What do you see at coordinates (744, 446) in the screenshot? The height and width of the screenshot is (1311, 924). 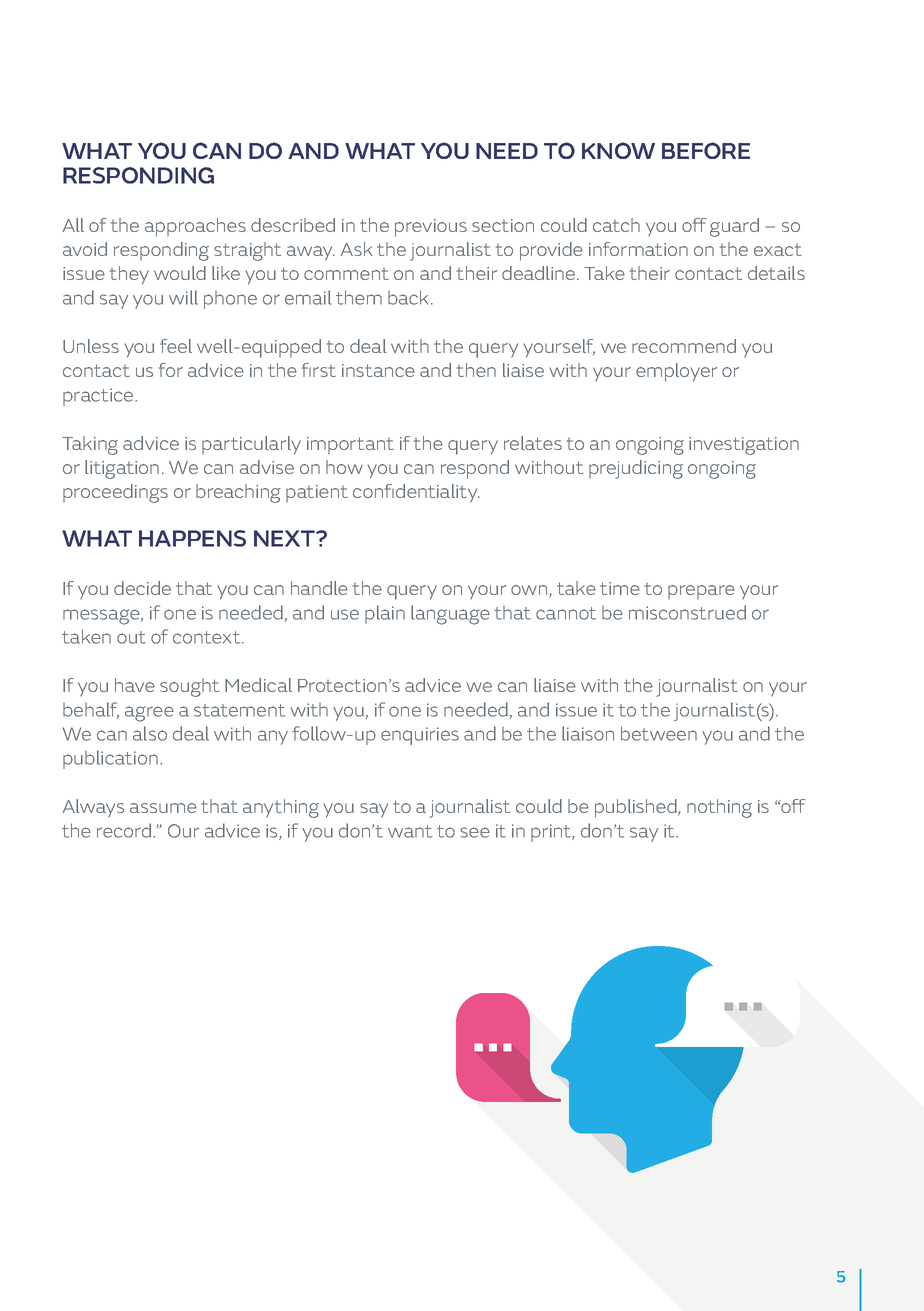 I see `investigation` at bounding box center [744, 446].
